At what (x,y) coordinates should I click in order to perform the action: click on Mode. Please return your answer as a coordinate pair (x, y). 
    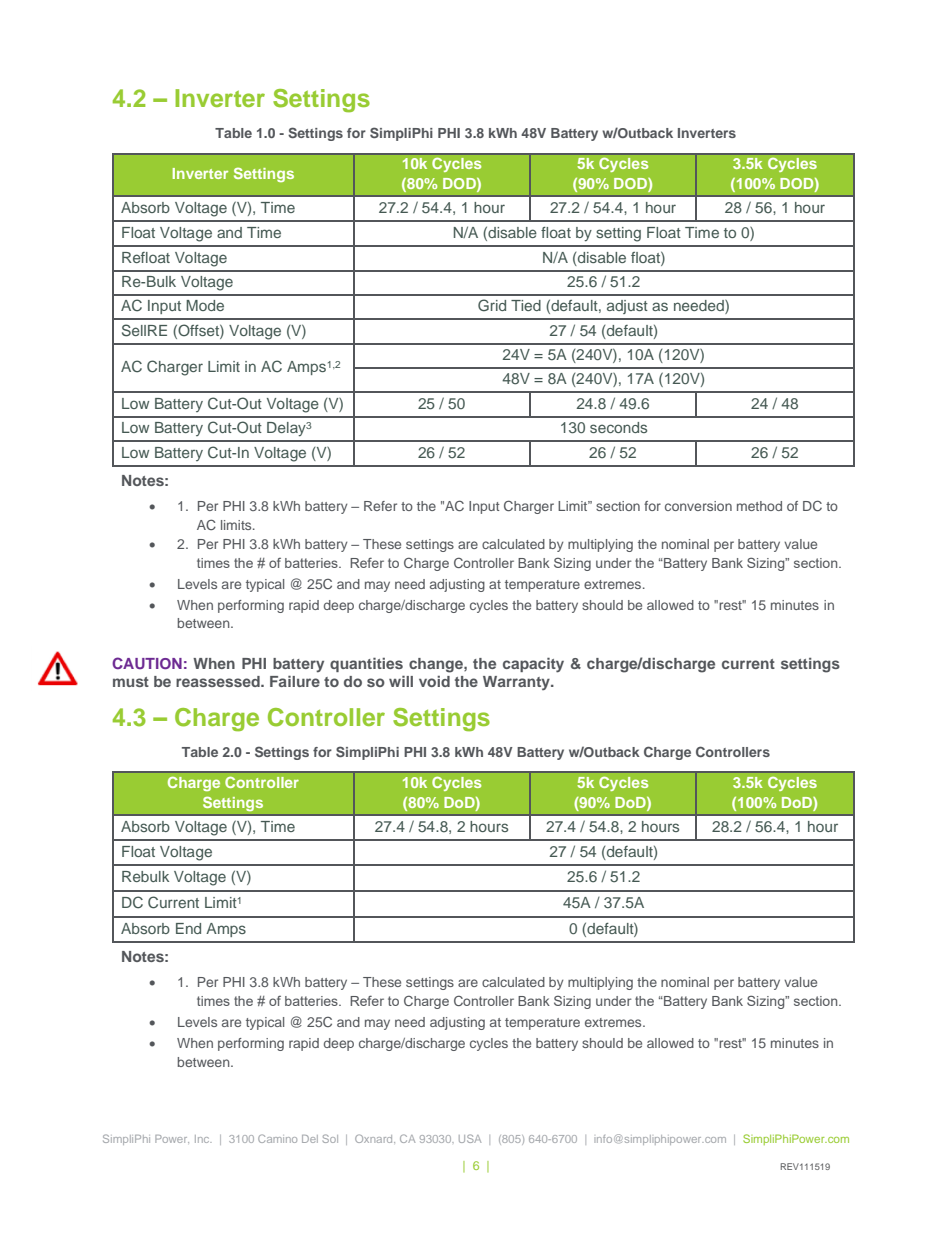
    Looking at the image, I should click on (205, 305).
